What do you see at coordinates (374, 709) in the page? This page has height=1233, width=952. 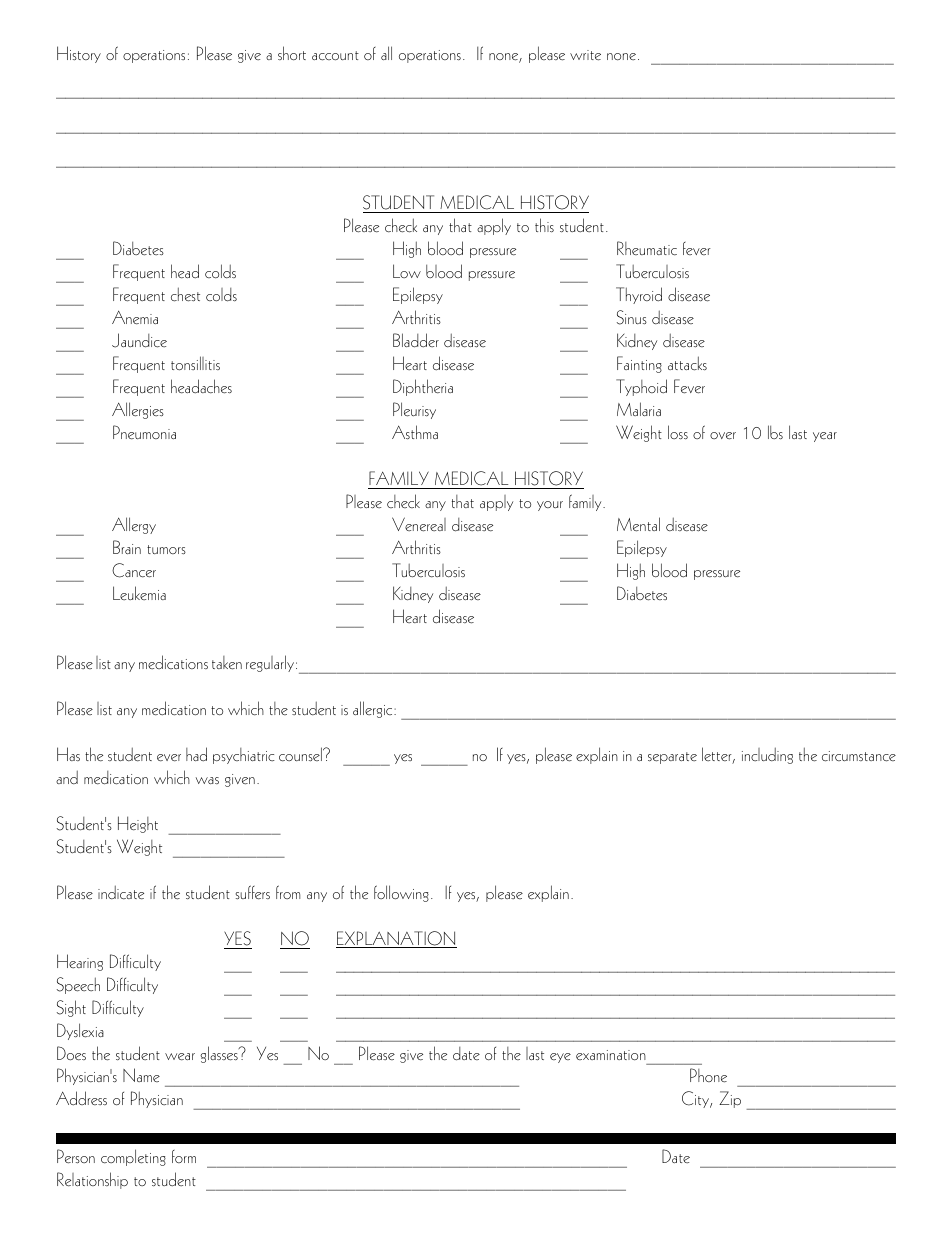 I see `allergic` at bounding box center [374, 709].
